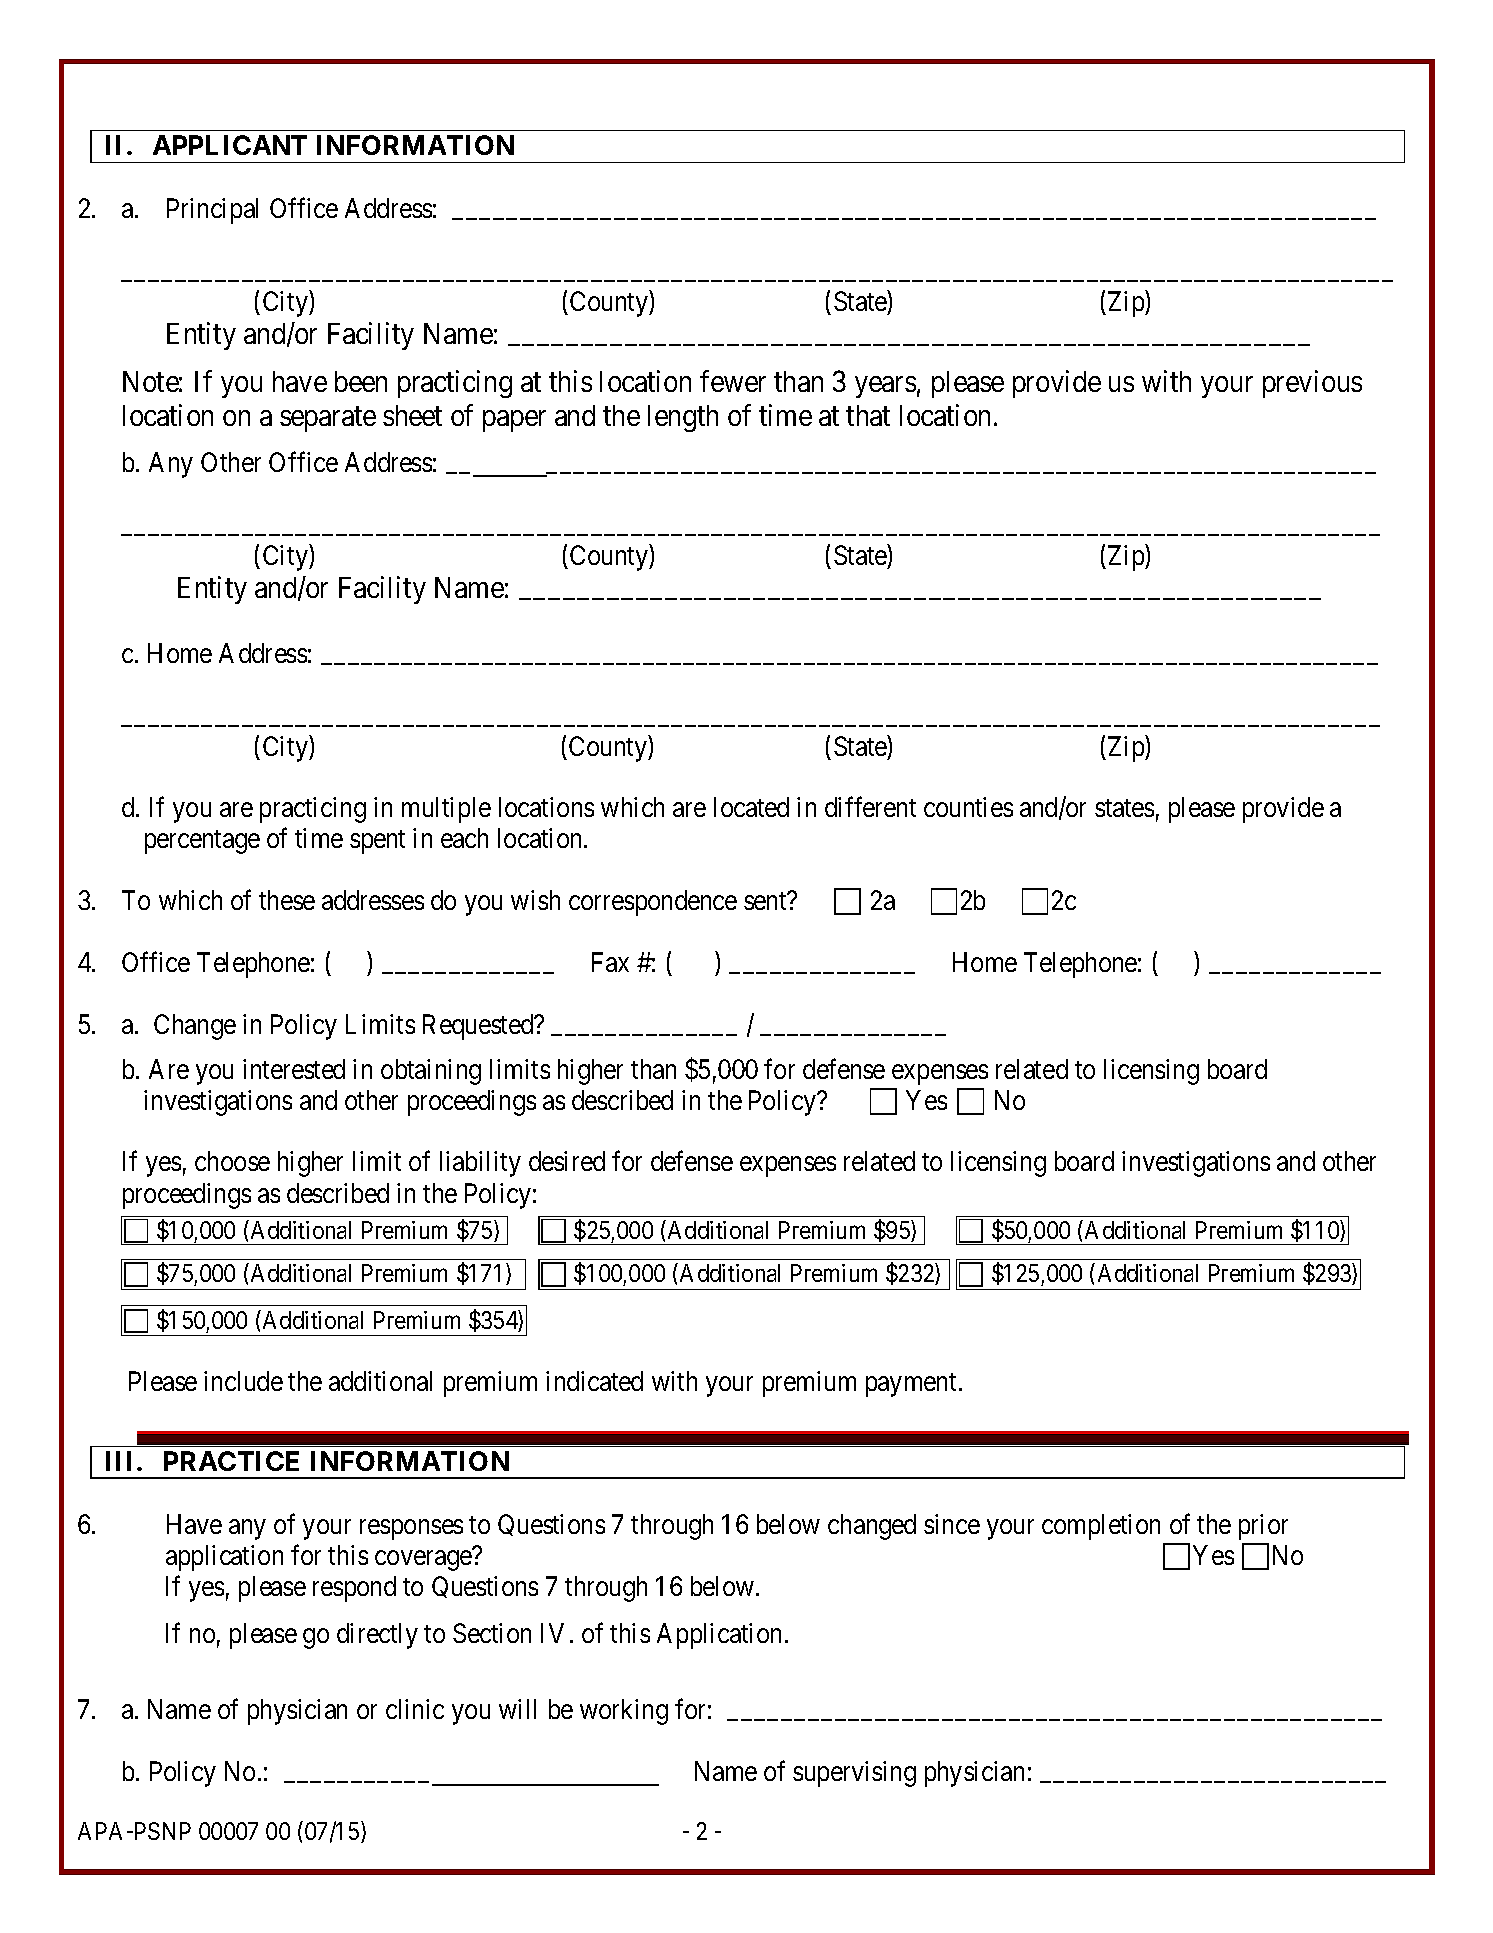 This image has width=1493, height=1933. I want to click on these, so click(287, 900).
